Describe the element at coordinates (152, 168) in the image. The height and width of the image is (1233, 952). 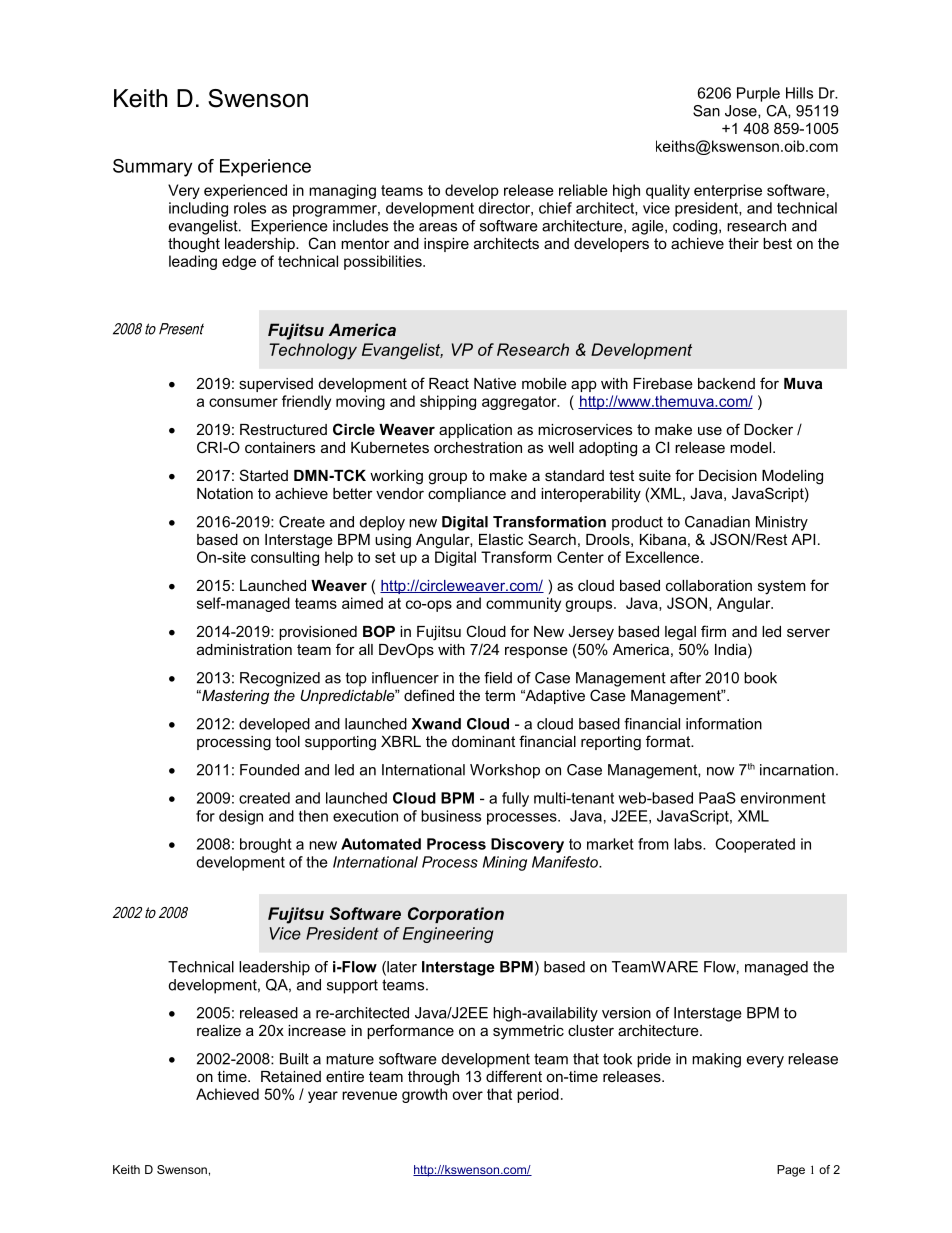
I see `Summary` at that location.
